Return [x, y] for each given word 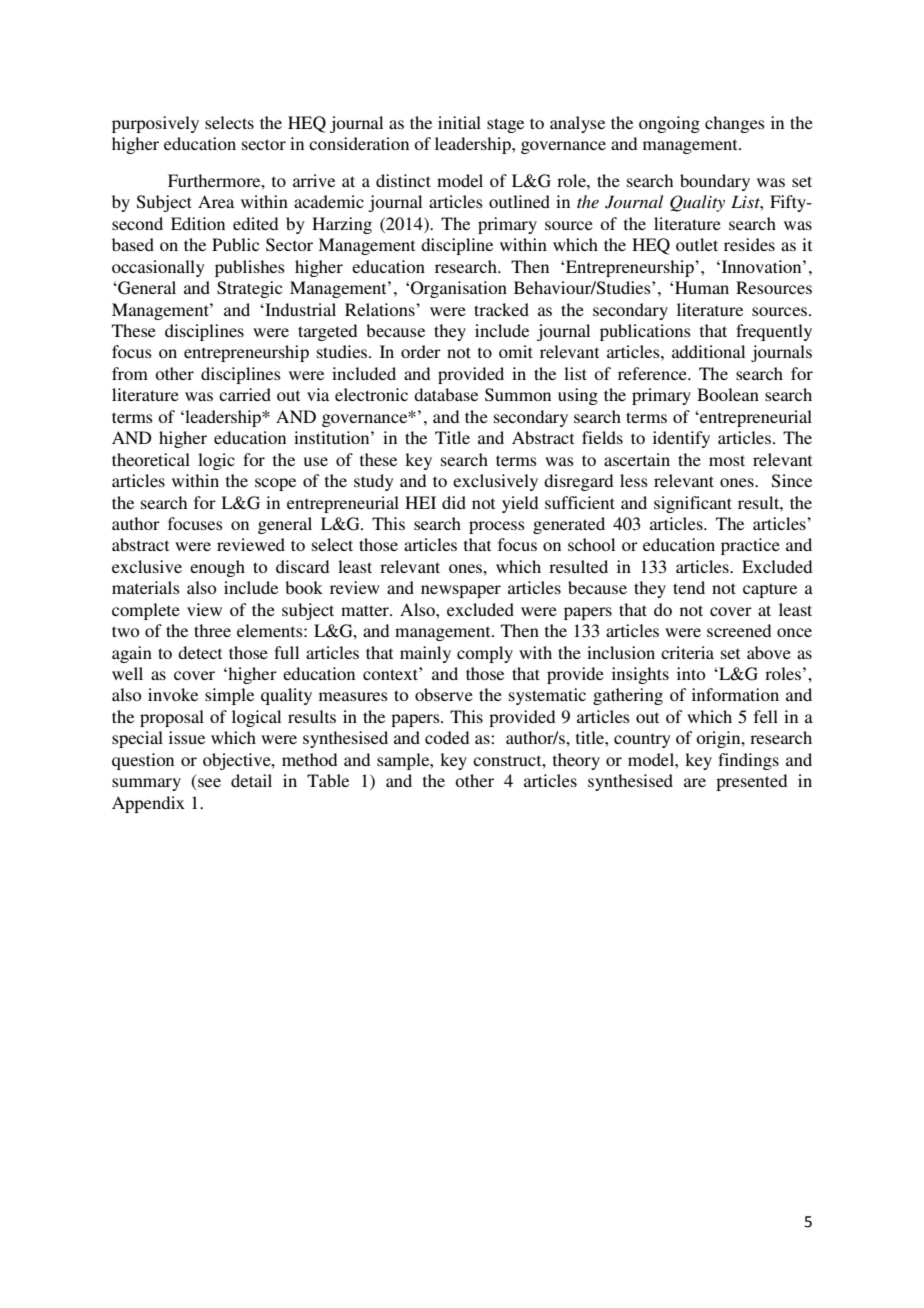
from [130, 373]
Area [216, 201]
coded [447, 737]
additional [708, 351]
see [208, 784]
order [421, 351]
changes [735, 124]
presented [751, 782]
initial [459, 122]
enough [217, 568]
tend [689, 587]
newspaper [461, 591]
